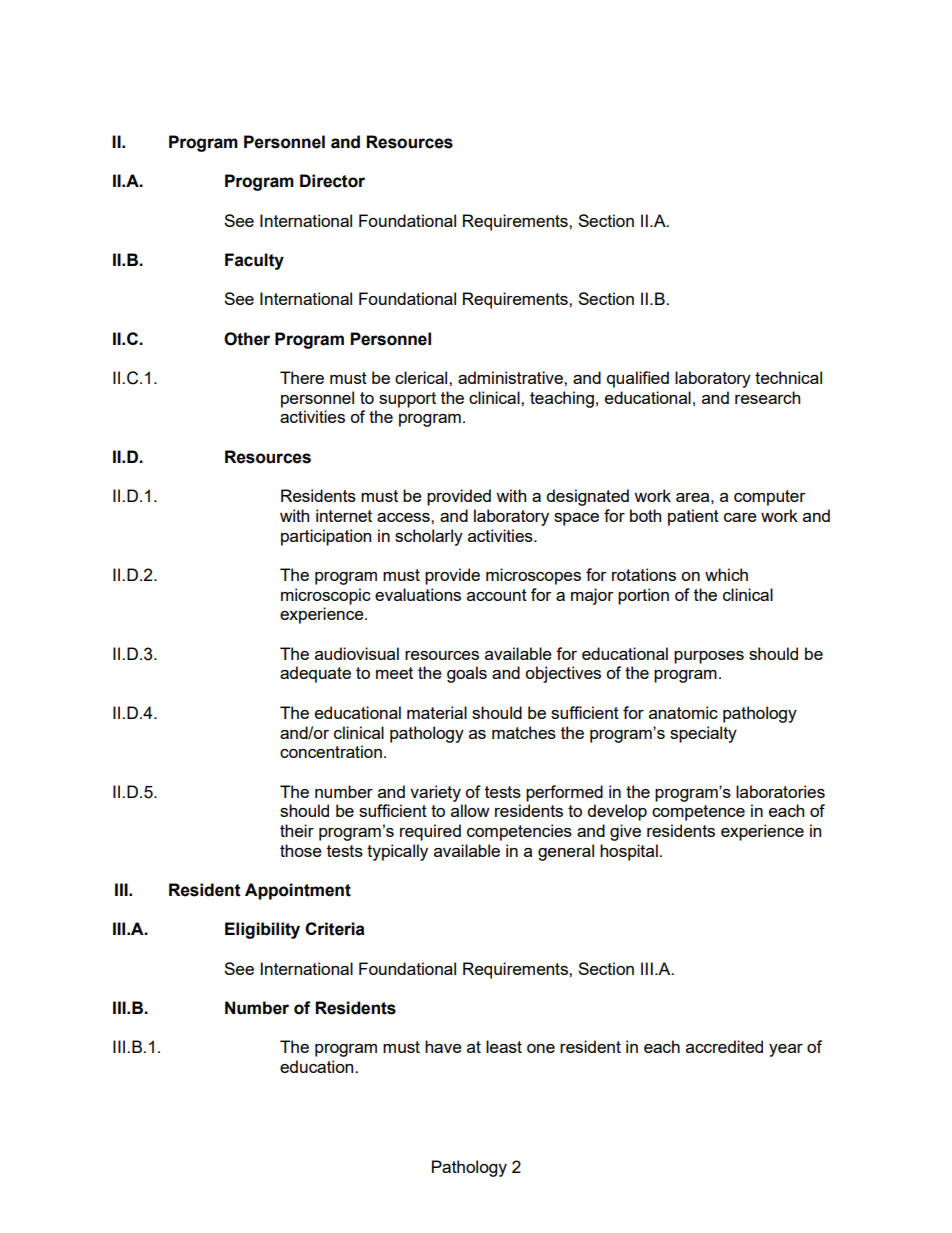  I want to click on least, so click(504, 1046).
